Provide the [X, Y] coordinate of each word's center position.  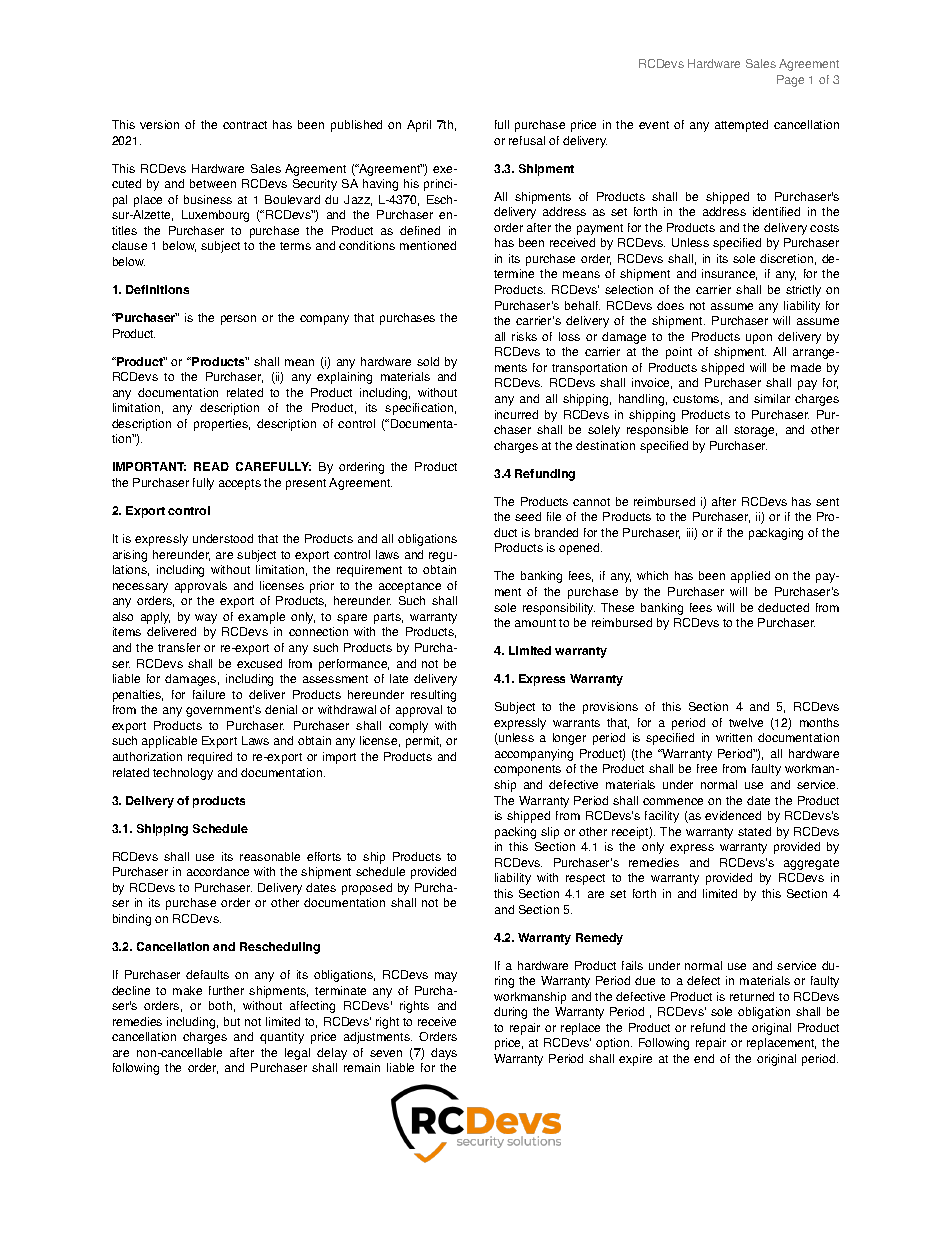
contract [245, 125]
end [704, 1058]
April [419, 126]
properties [222, 425]
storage [755, 431]
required [210, 758]
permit [423, 742]
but [232, 1021]
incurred [516, 414]
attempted [741, 126]
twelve [746, 722]
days [444, 1054]
